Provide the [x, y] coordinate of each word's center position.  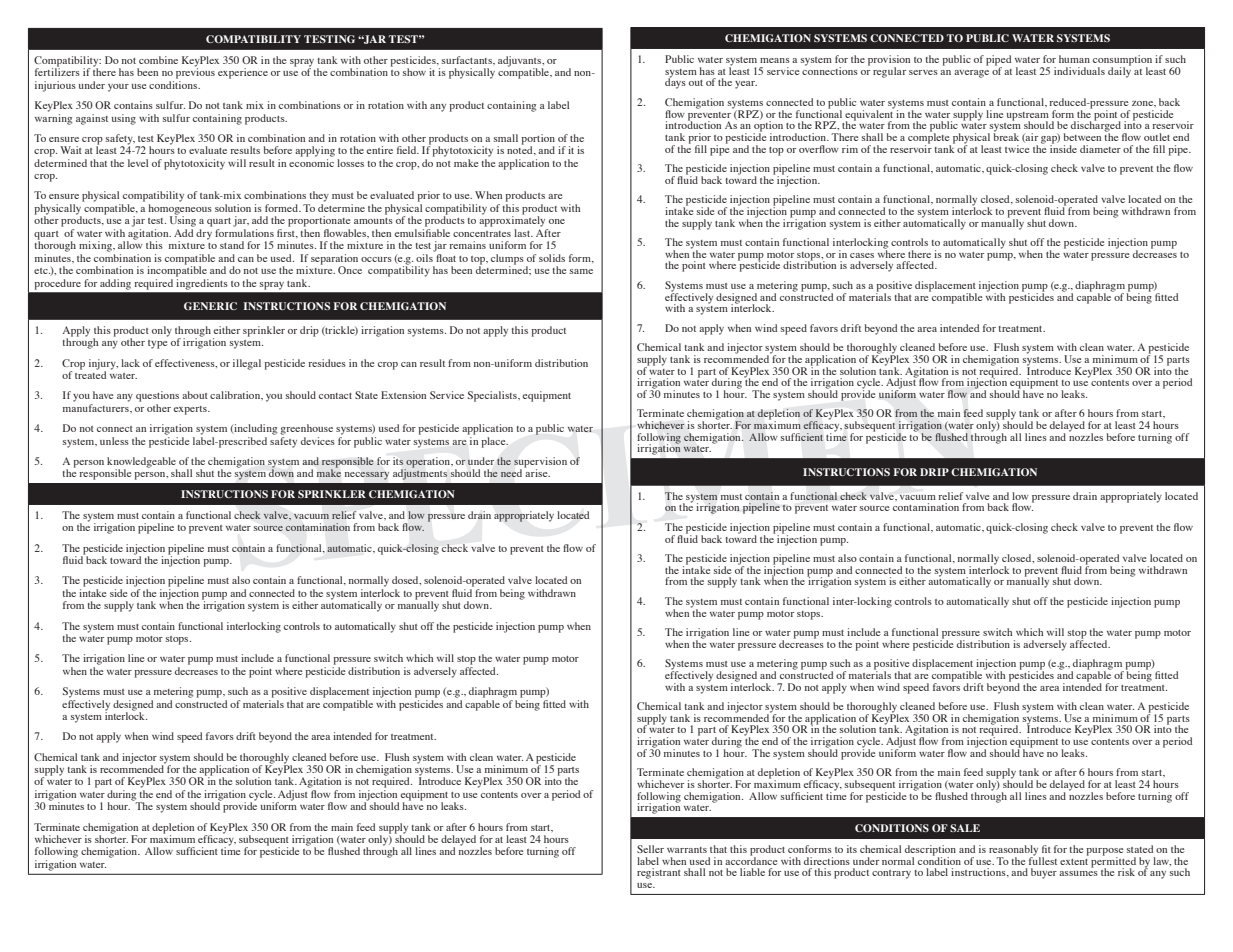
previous [195, 72]
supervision [540, 463]
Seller [650, 849]
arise [537, 472]
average [971, 74]
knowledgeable [142, 463]
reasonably [1015, 851]
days [675, 82]
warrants [687, 850]
